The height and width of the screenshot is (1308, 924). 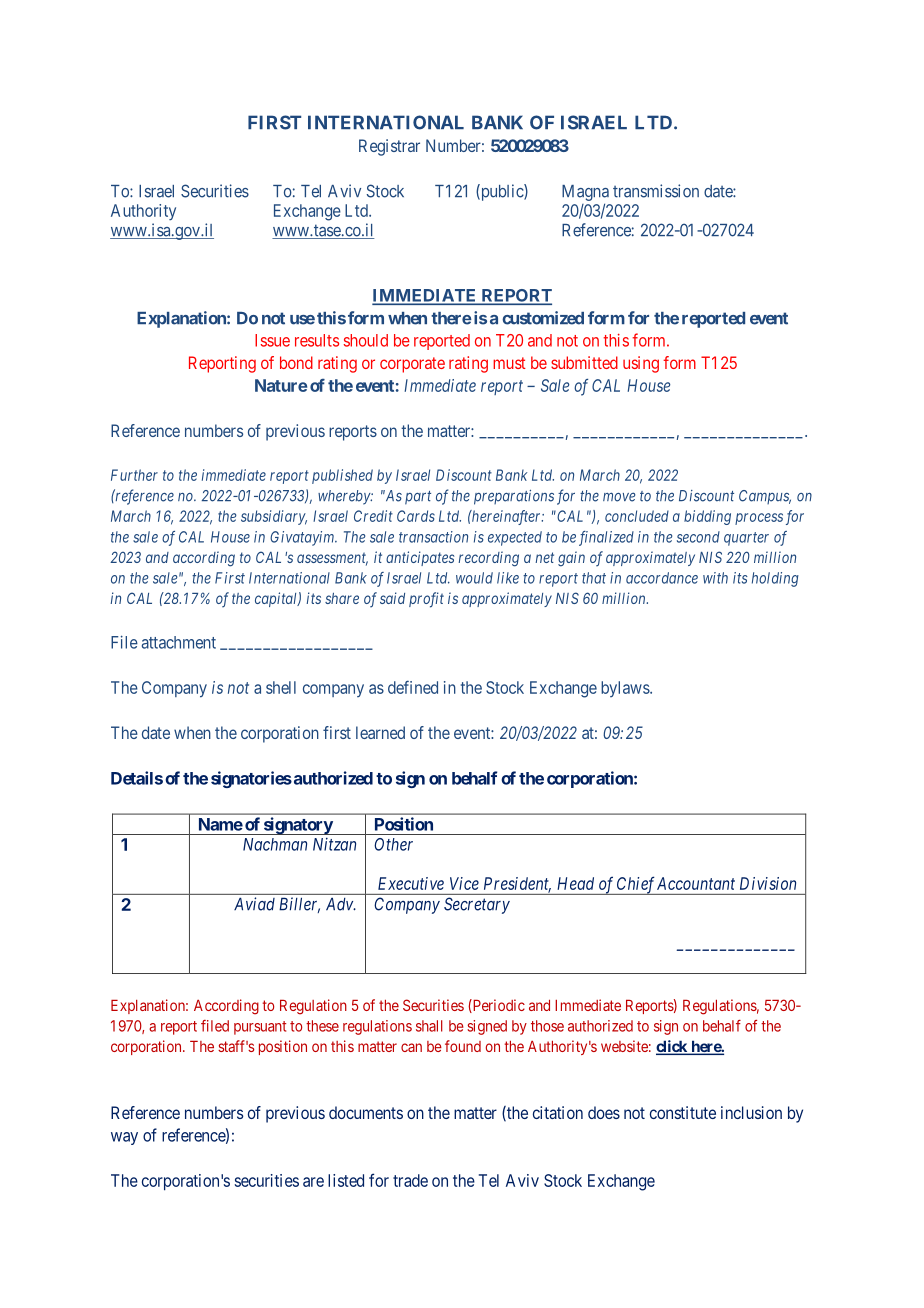 I want to click on Further, so click(x=134, y=475).
